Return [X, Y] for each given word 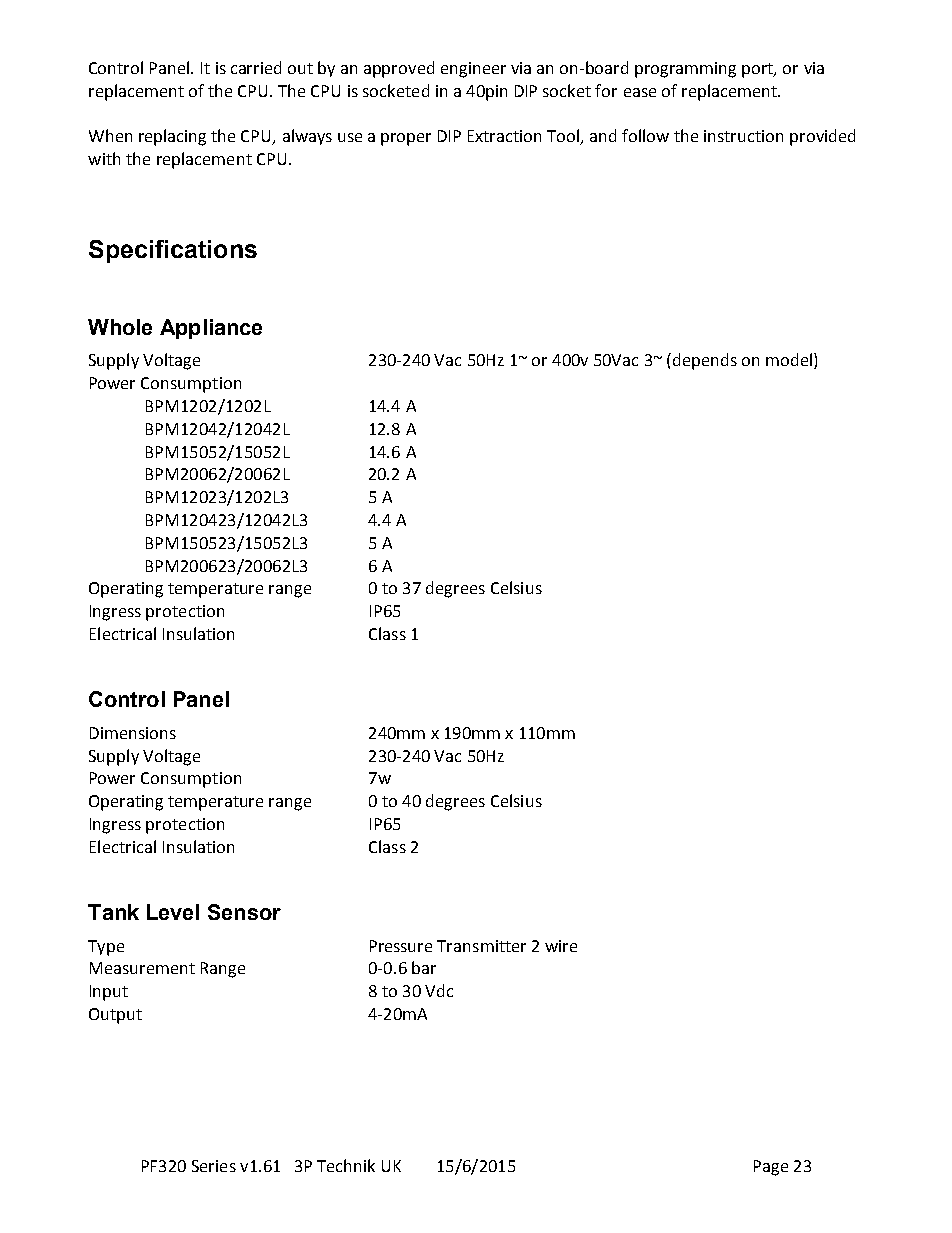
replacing [172, 137]
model [789, 359]
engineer [473, 70]
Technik [346, 1165]
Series [214, 1166]
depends [705, 361]
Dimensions [133, 733]
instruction [743, 136]
